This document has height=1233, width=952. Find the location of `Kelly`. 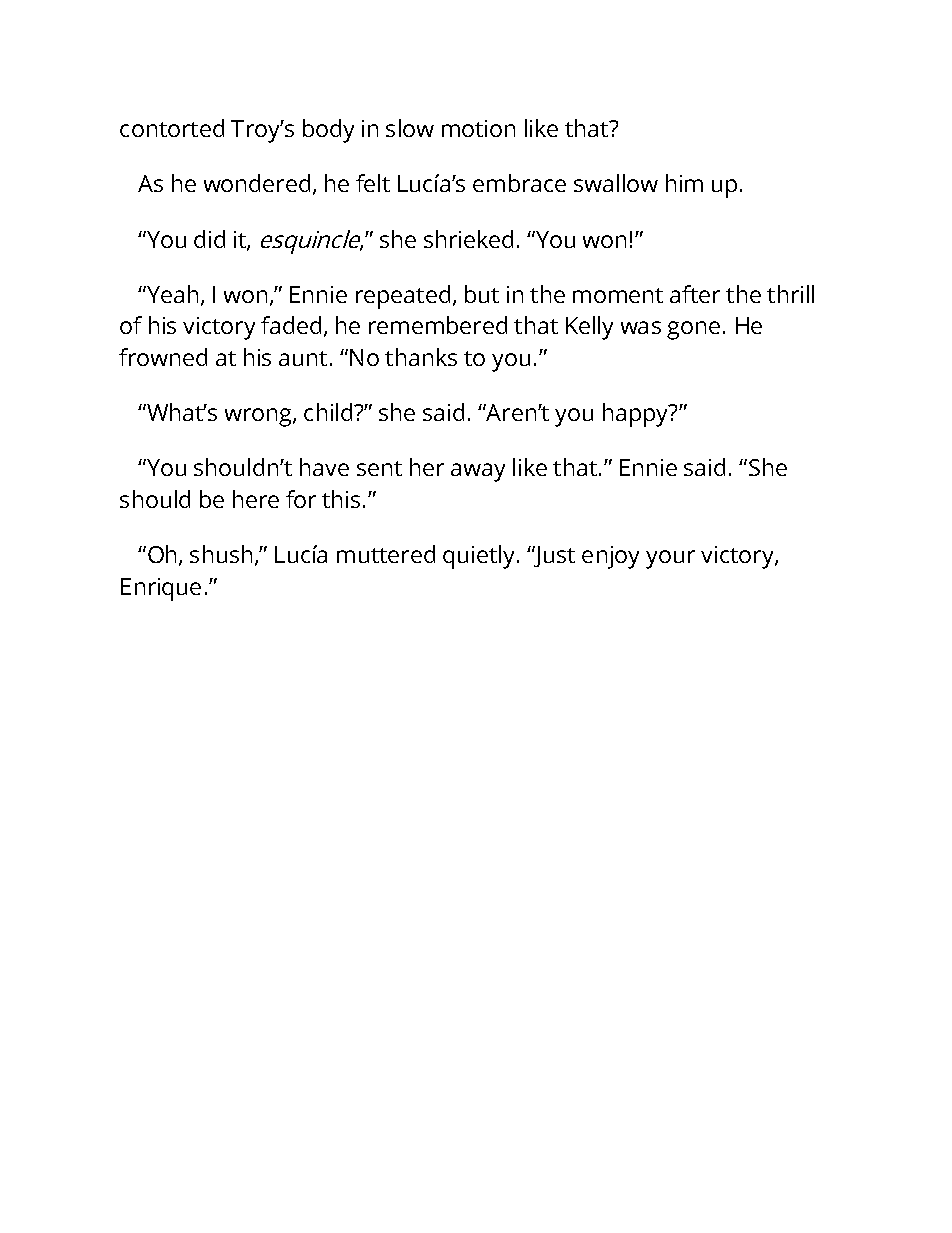

Kelly is located at coordinates (589, 328).
